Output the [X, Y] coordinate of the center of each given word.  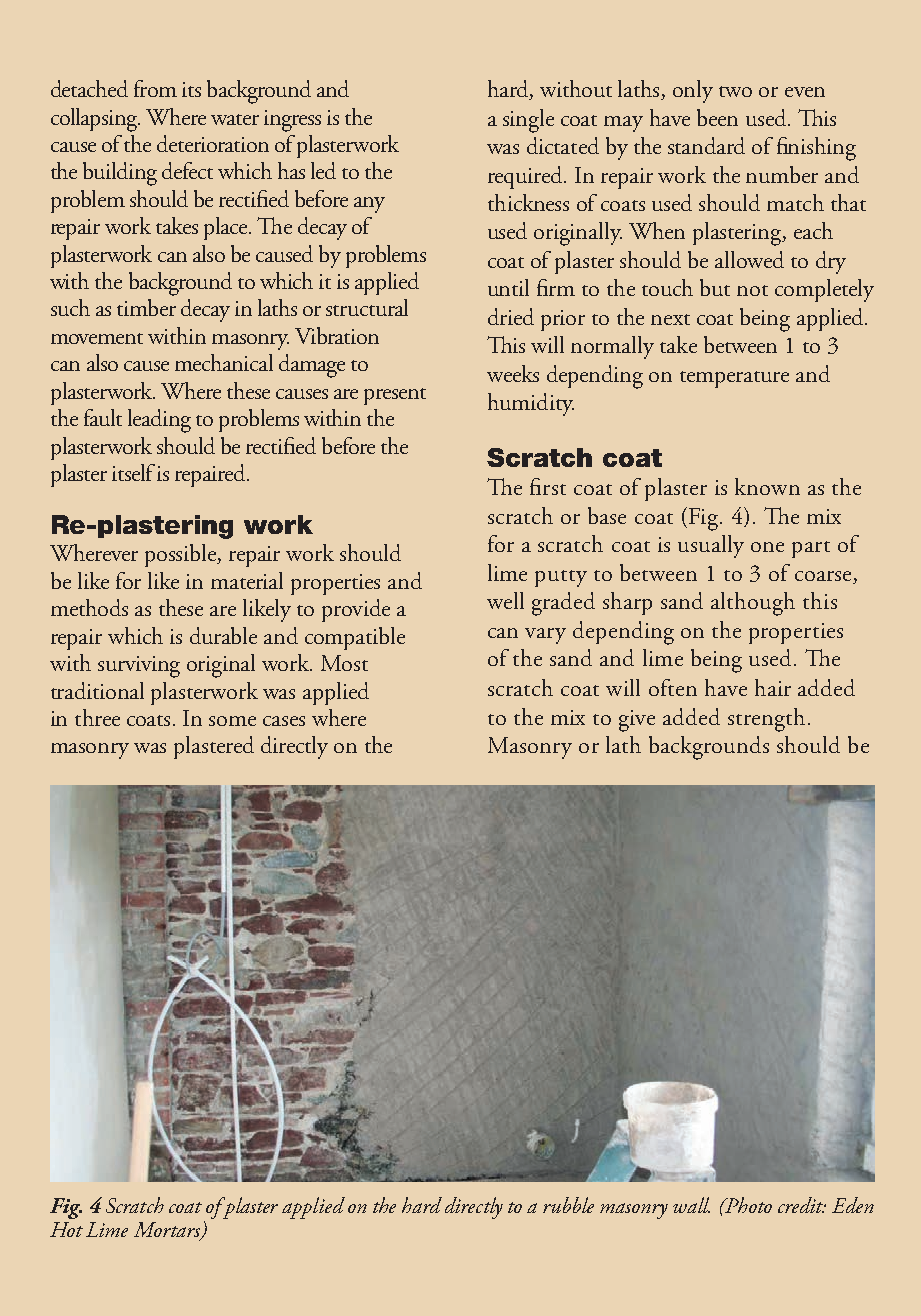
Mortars [168, 1231]
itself [133, 472]
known [767, 486]
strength [766, 720]
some [232, 721]
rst [554, 489]
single [528, 121]
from [155, 88]
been [717, 117]
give [637, 721]
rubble [568, 1205]
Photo [747, 1205]
